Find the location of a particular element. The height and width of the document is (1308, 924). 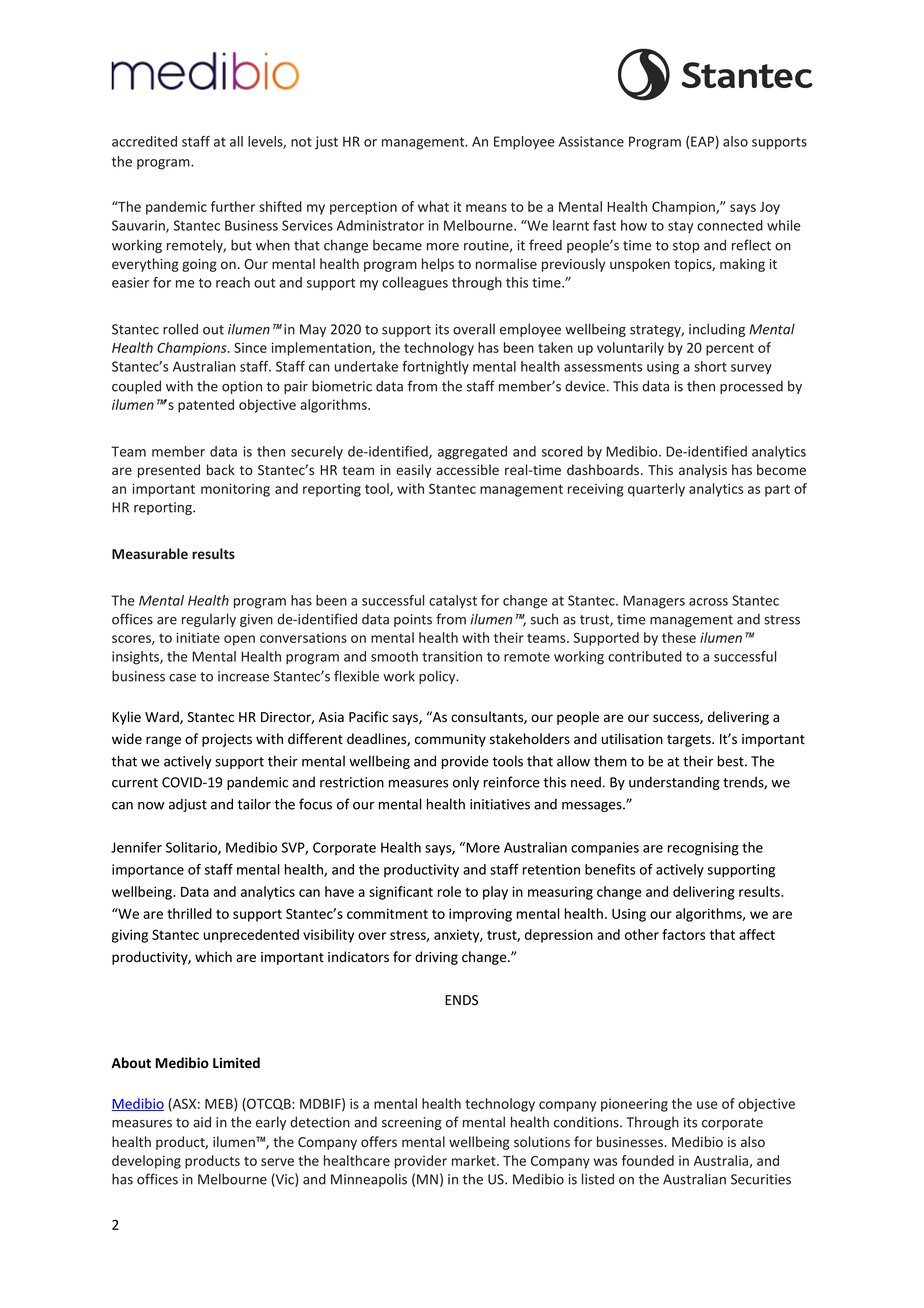

targets is located at coordinates (690, 741).
